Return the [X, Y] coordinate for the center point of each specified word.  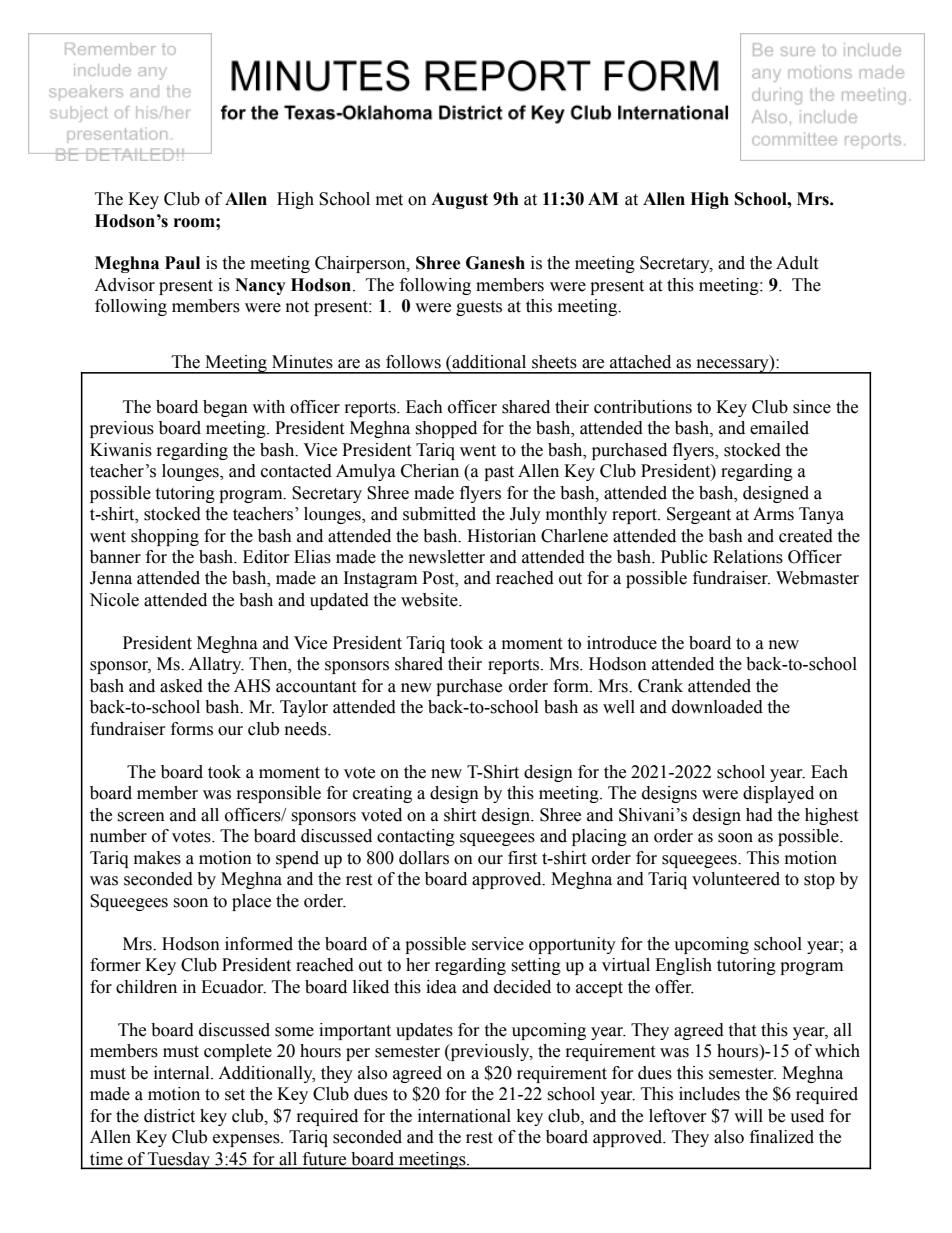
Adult [797, 263]
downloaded [717, 707]
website [430, 600]
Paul [182, 263]
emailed [779, 428]
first [522, 858]
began [225, 408]
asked [181, 686]
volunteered [736, 879]
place [251, 902]
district [169, 1116]
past [499, 473]
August [459, 200]
